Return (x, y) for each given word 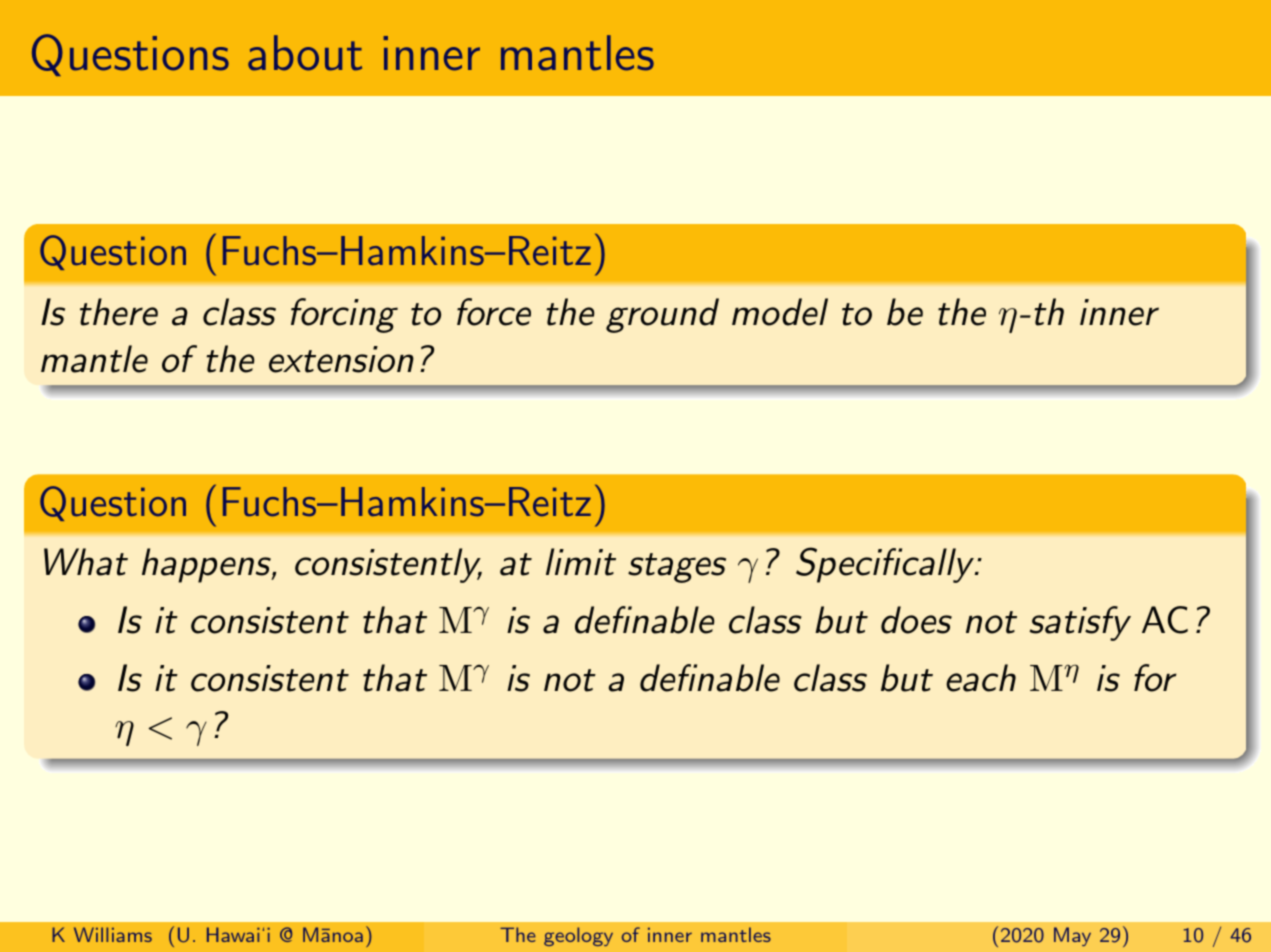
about (305, 53)
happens (207, 565)
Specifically (886, 565)
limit (581, 562)
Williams (113, 934)
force (494, 312)
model (780, 312)
